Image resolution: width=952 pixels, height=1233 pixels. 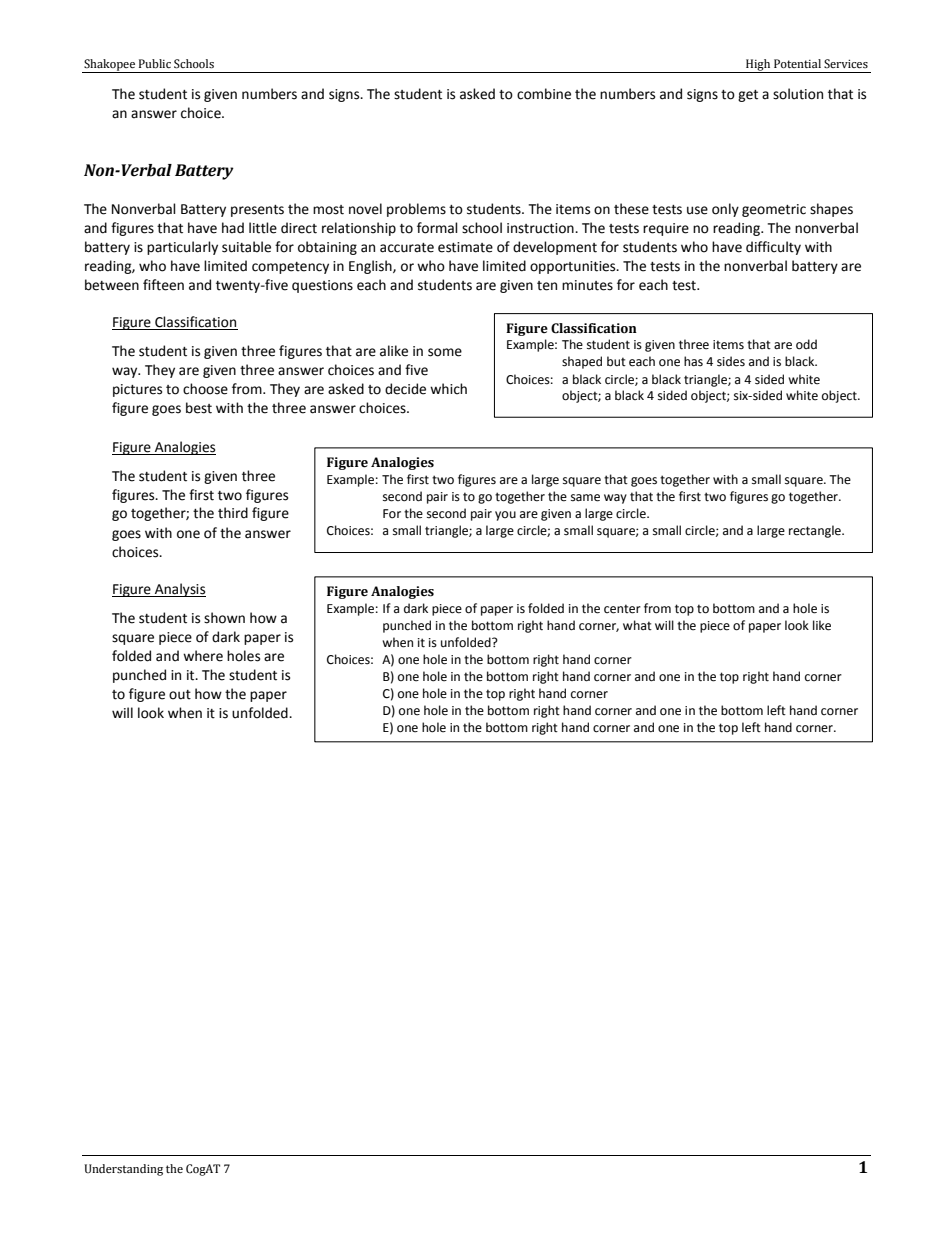 What do you see at coordinates (155, 64) in the screenshot?
I see `Public` at bounding box center [155, 64].
